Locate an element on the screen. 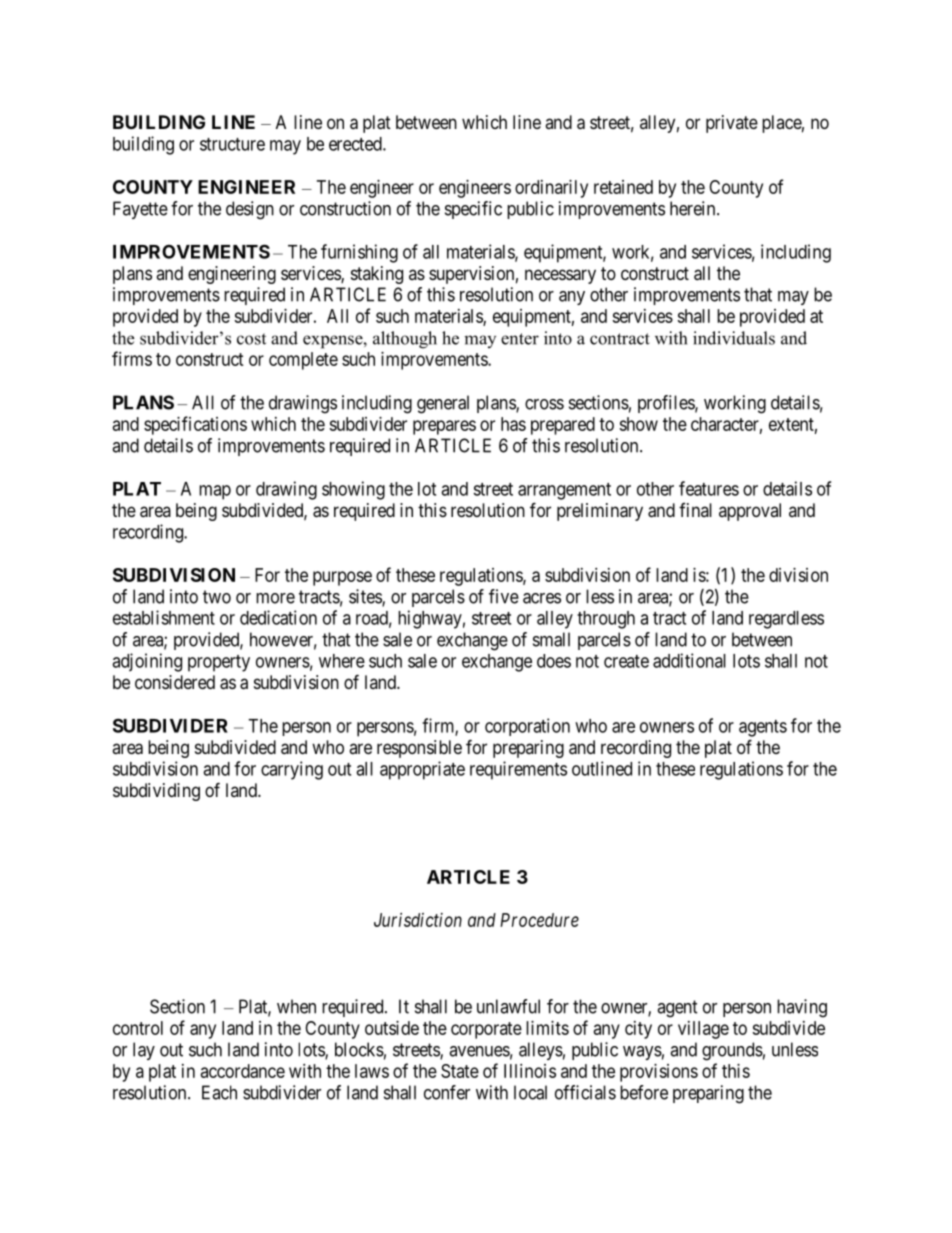  private is located at coordinates (732, 124).
